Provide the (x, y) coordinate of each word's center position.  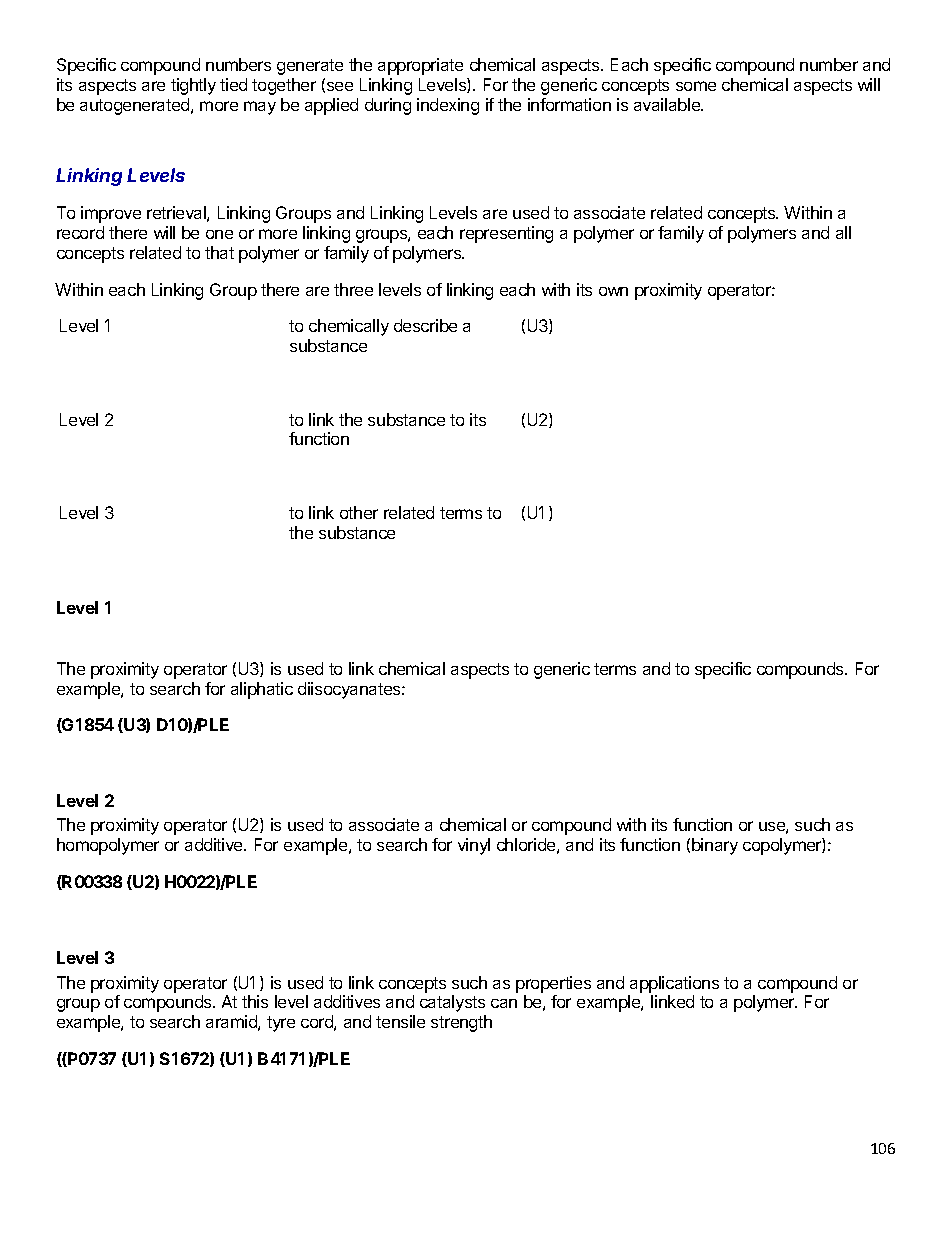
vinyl (474, 846)
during (388, 106)
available (668, 104)
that (219, 252)
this (255, 1001)
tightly (193, 86)
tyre (281, 1024)
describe (425, 325)
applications (674, 984)
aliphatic (262, 690)
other (359, 512)
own (613, 291)
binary (715, 846)
